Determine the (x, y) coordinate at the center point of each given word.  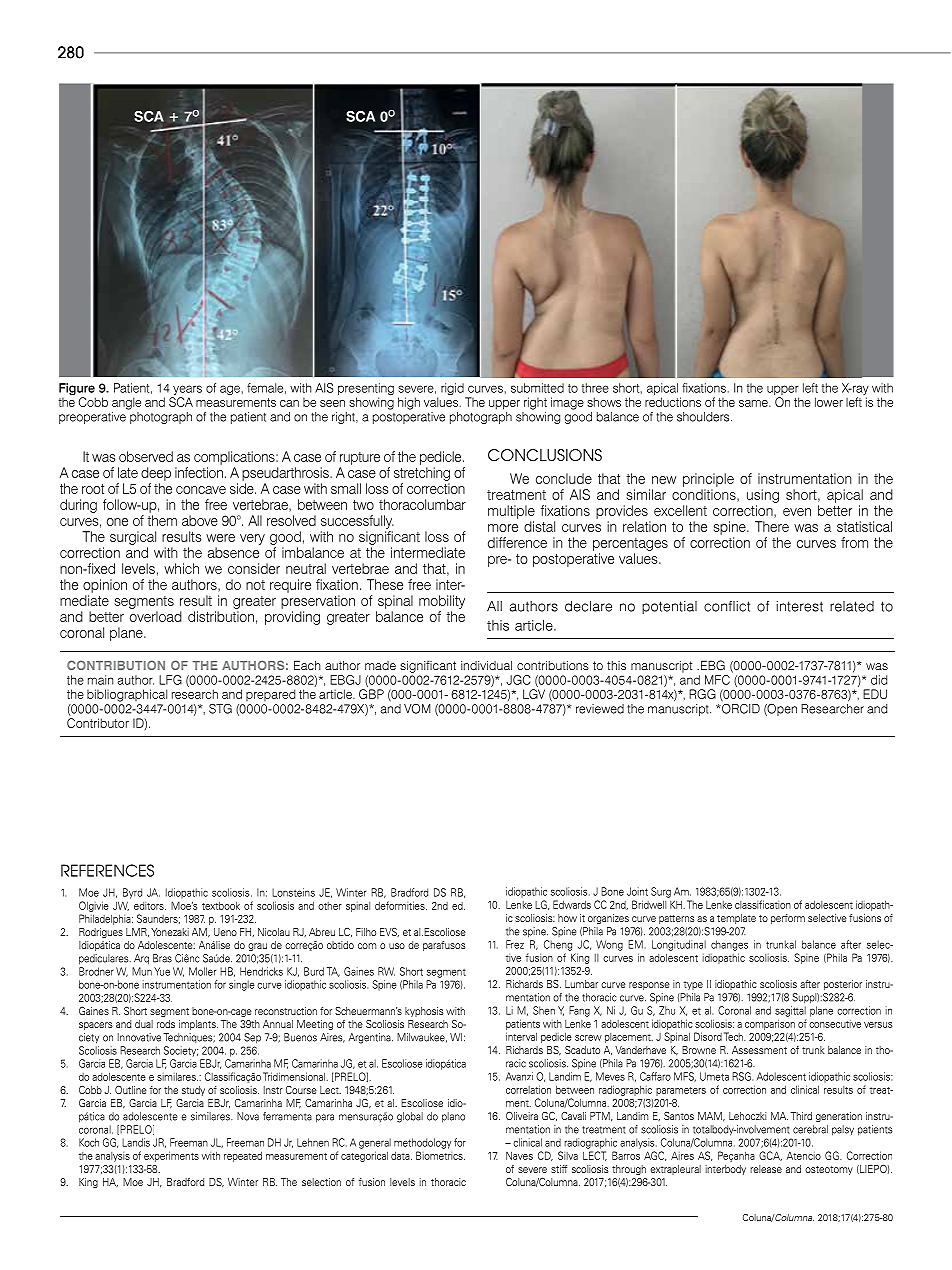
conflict (727, 606)
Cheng (558, 945)
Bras (162, 958)
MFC (717, 680)
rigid (453, 390)
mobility (442, 602)
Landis (136, 1142)
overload (156, 616)
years (186, 391)
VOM (417, 709)
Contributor (98, 723)
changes (729, 945)
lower (829, 402)
